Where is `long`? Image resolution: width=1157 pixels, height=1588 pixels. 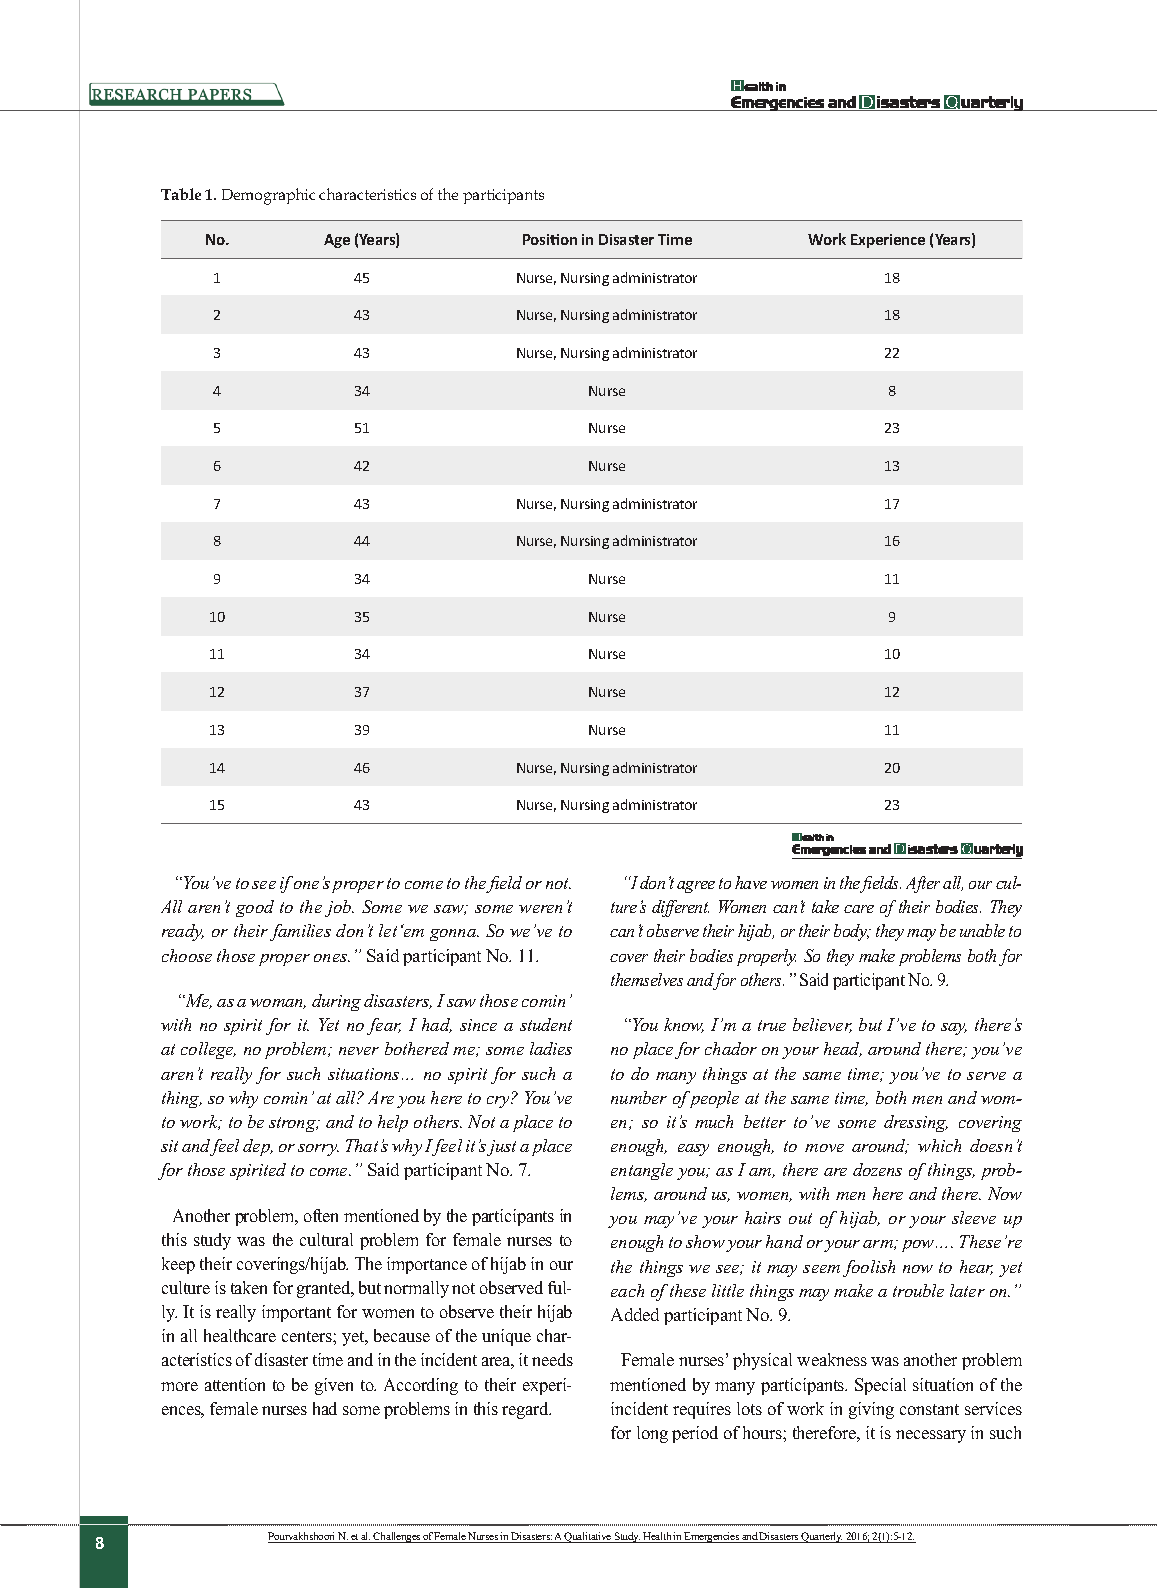 long is located at coordinates (652, 1434).
